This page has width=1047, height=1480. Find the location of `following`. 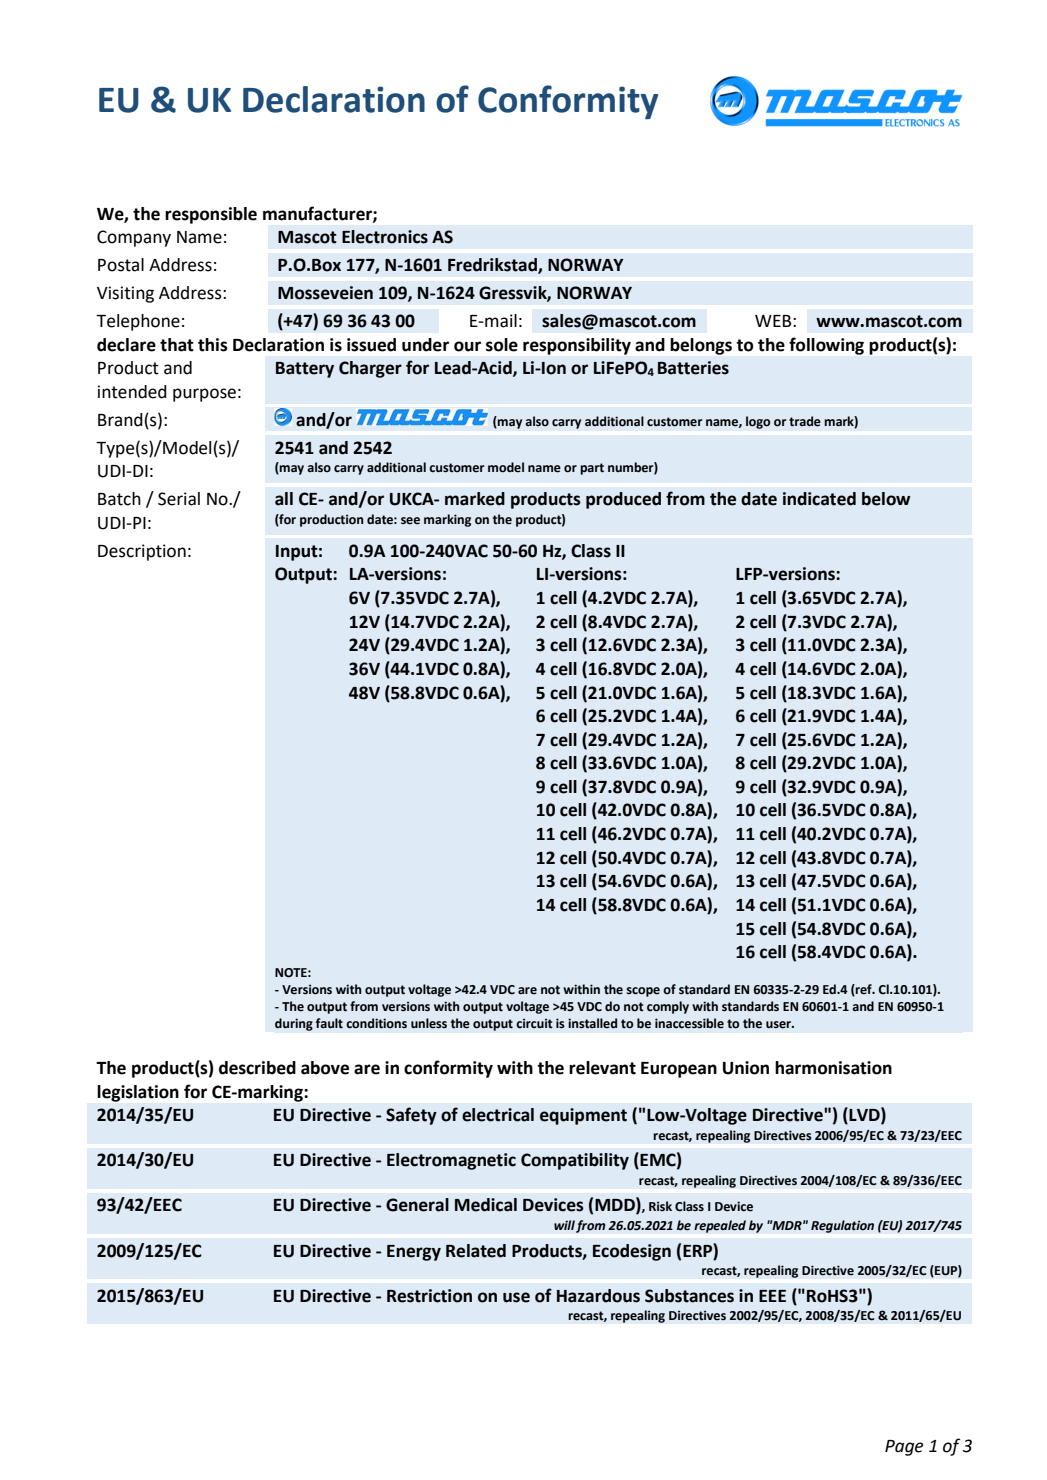

following is located at coordinates (826, 346).
